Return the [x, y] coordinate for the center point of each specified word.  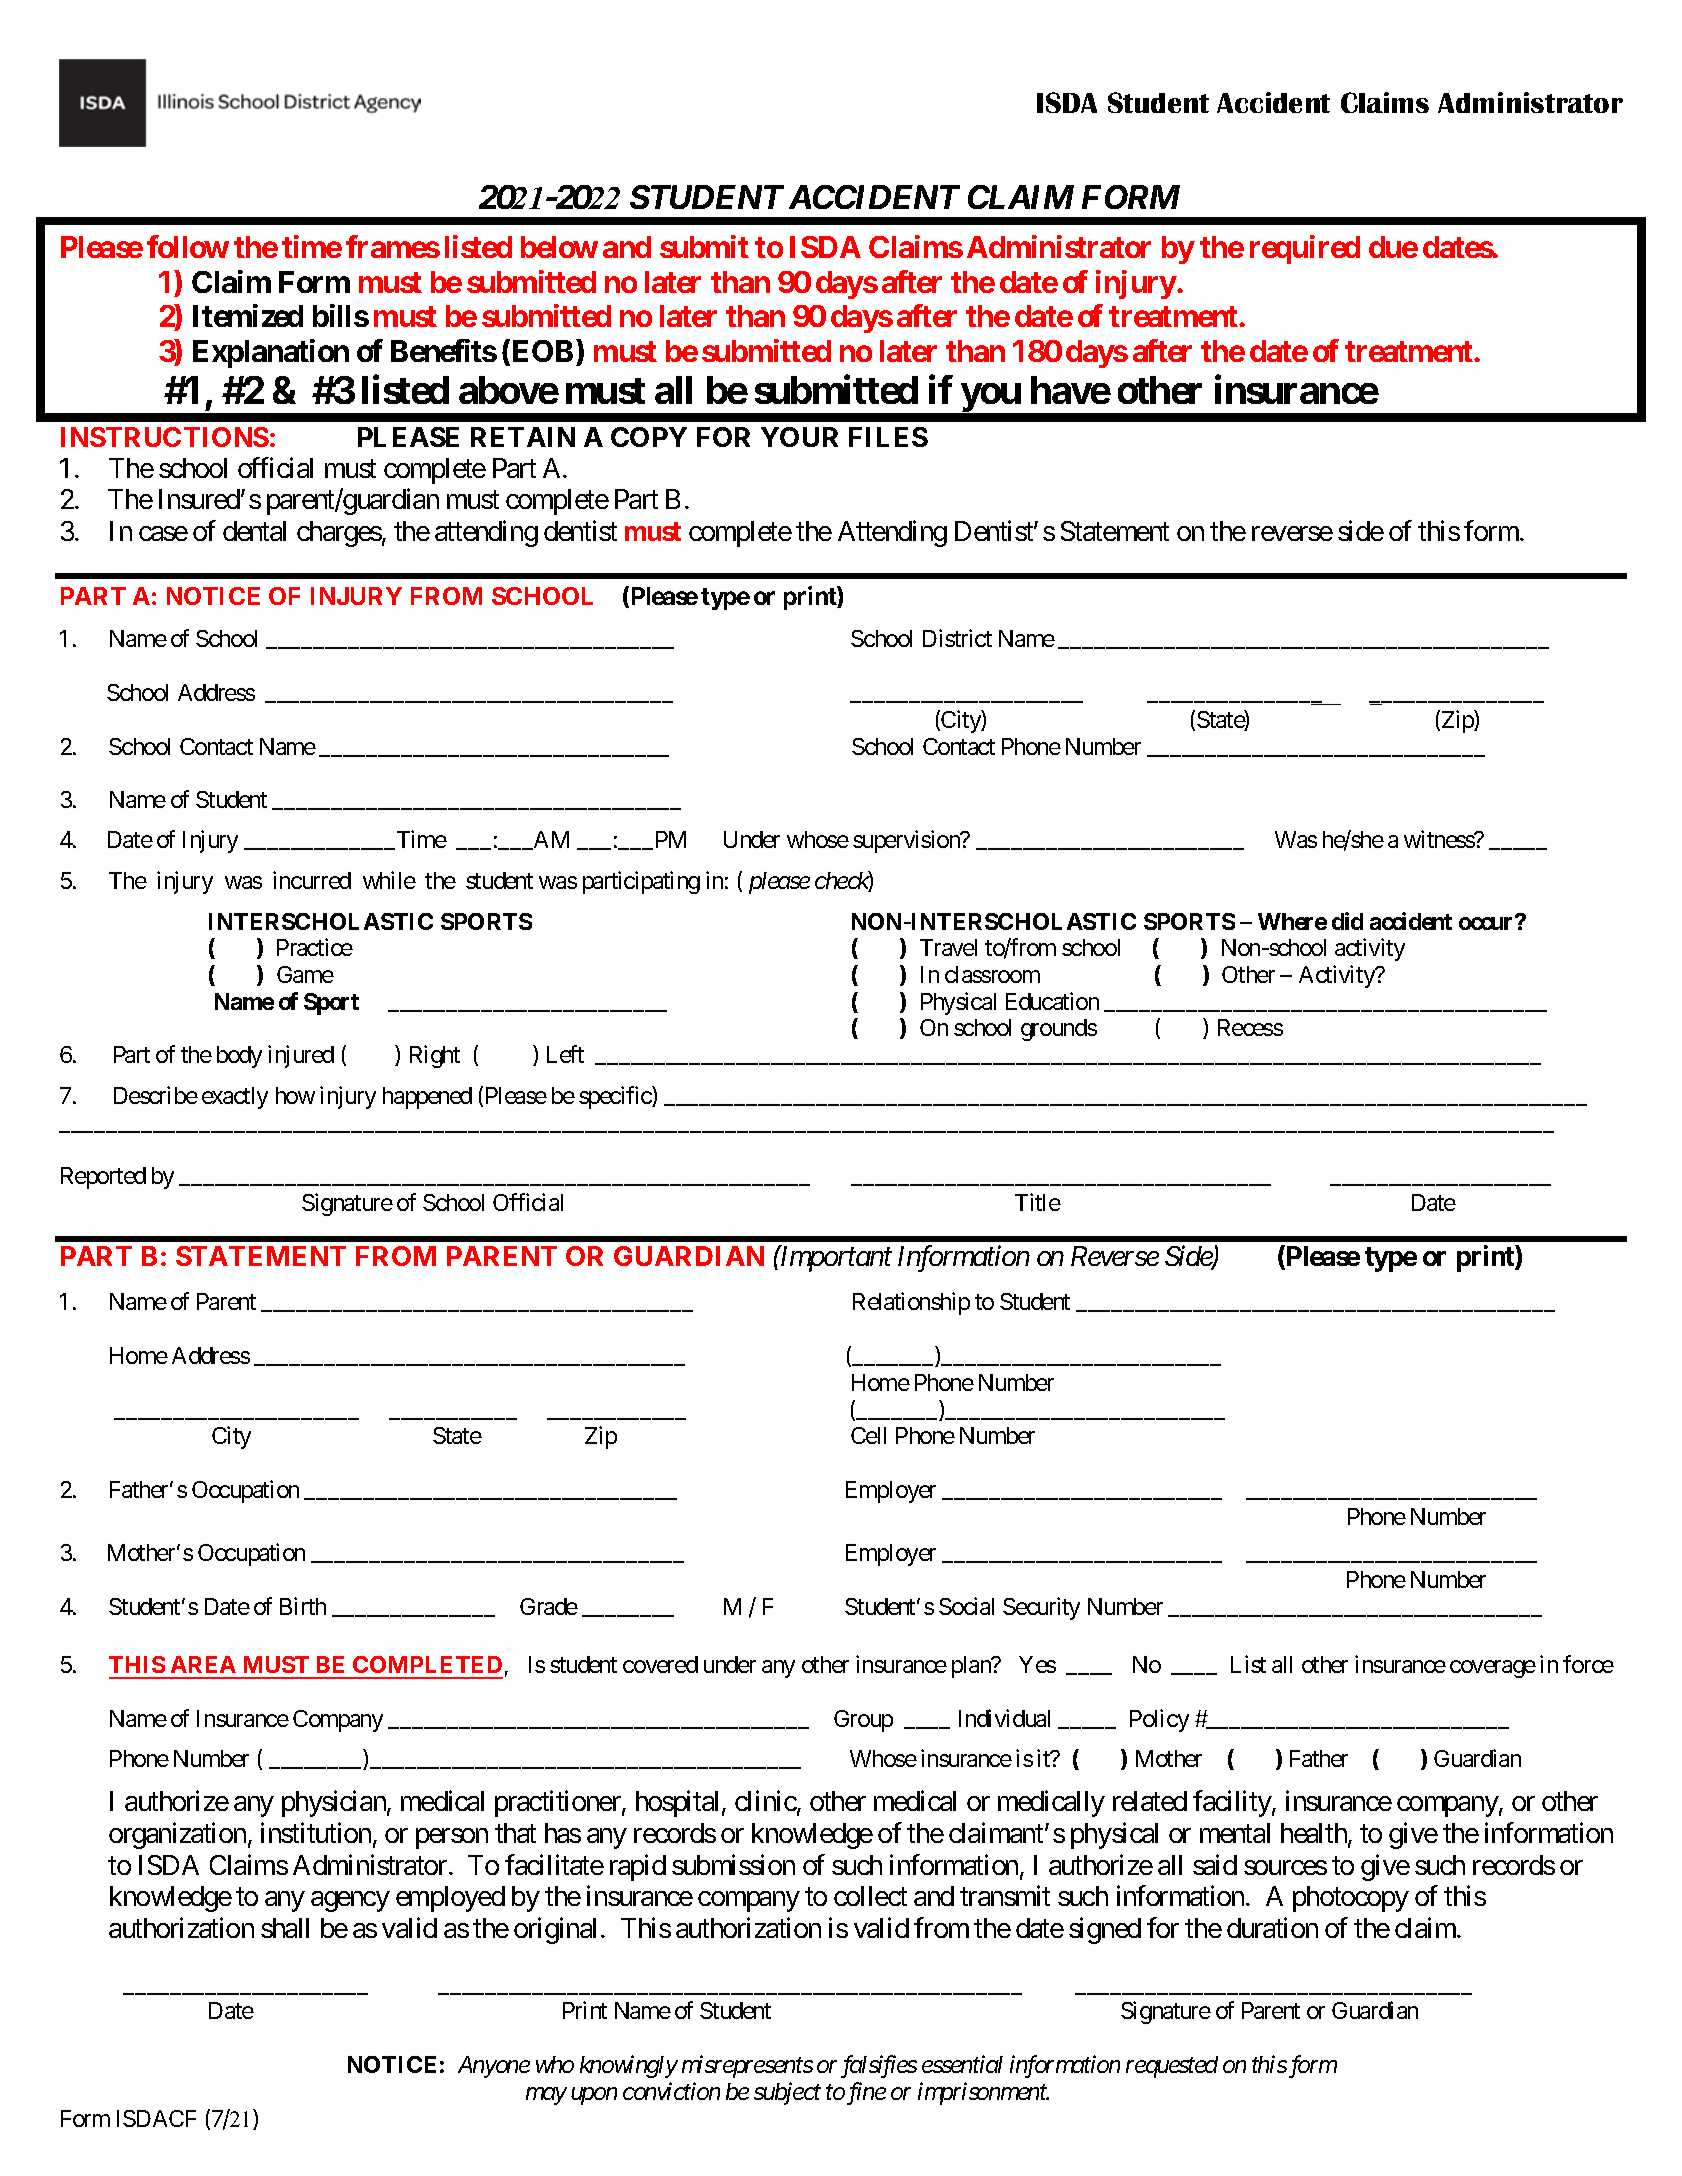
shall [285, 1928]
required [1305, 249]
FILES [888, 437]
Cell [868, 1435]
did [1347, 921]
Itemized [248, 315]
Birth [303, 1606]
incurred [312, 880]
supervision [907, 842]
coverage [1493, 1669]
